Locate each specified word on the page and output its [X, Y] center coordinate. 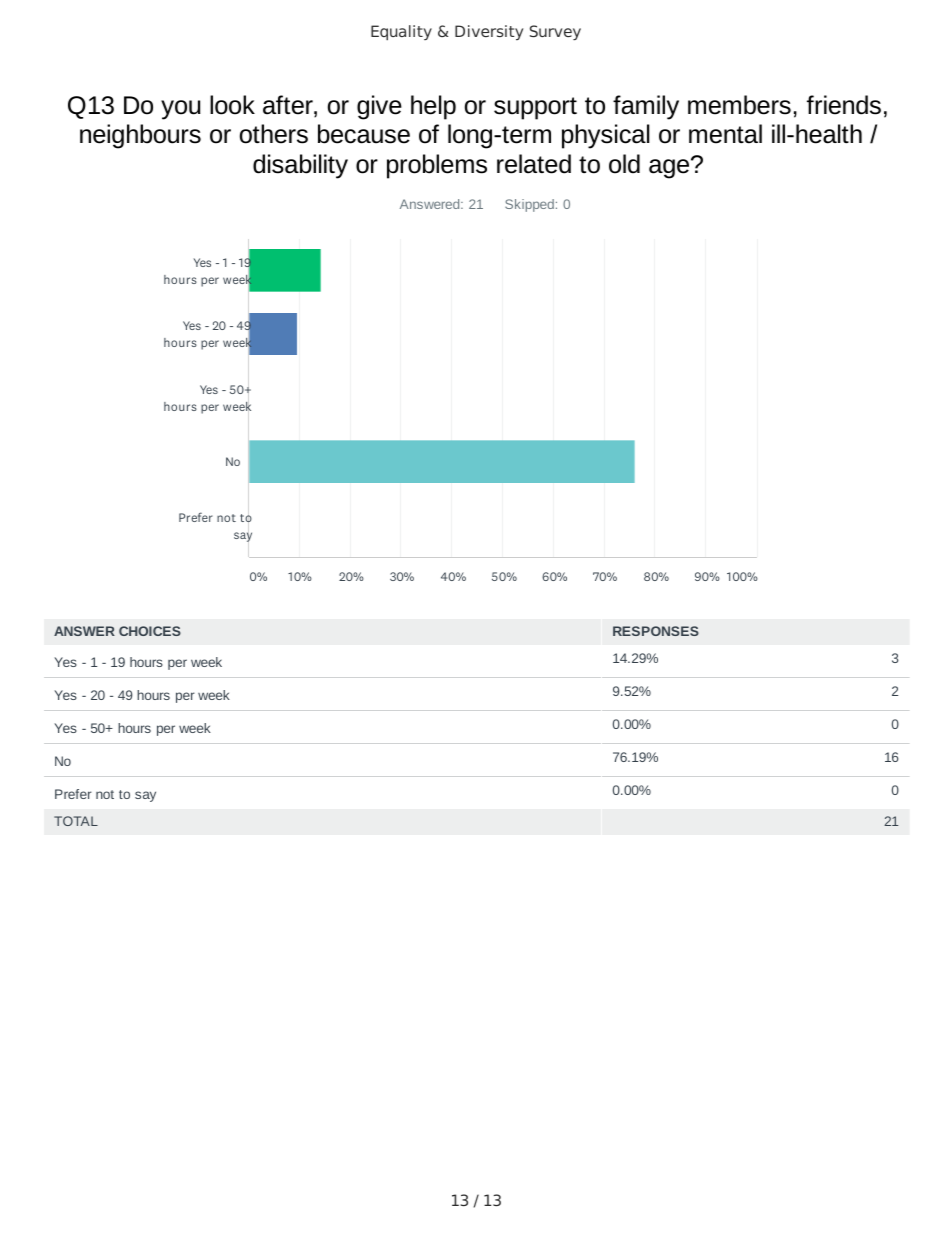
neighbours [140, 136]
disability [300, 166]
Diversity [489, 33]
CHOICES [150, 631]
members [739, 105]
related [534, 164]
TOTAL [76, 821]
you [181, 110]
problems [437, 166]
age [670, 168]
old [624, 164]
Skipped [529, 205]
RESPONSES [656, 631]
